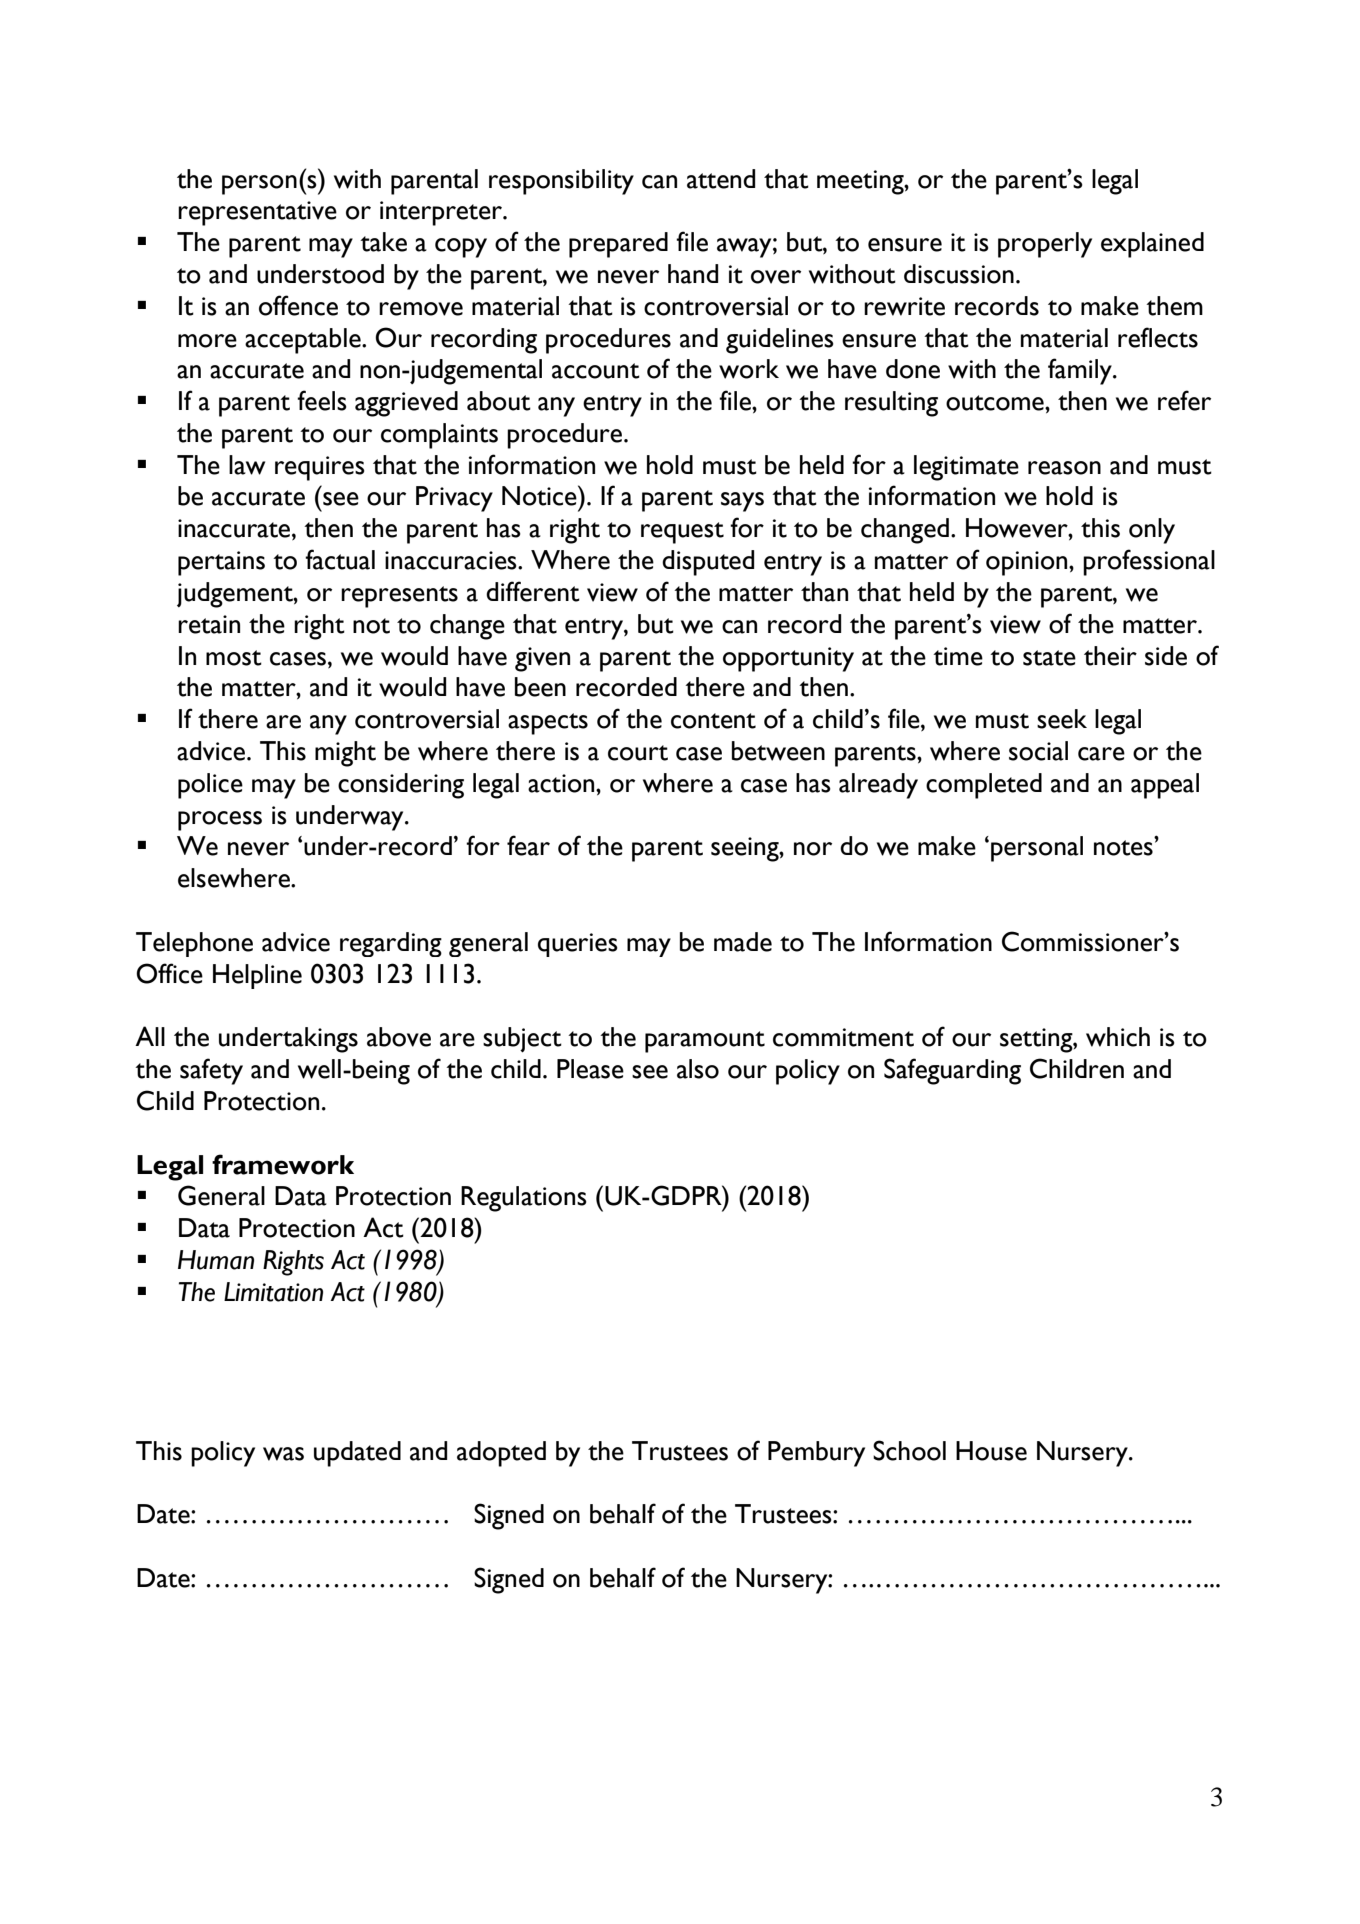 The image size is (1360, 1924). I want to click on notes, so click(1123, 848).
